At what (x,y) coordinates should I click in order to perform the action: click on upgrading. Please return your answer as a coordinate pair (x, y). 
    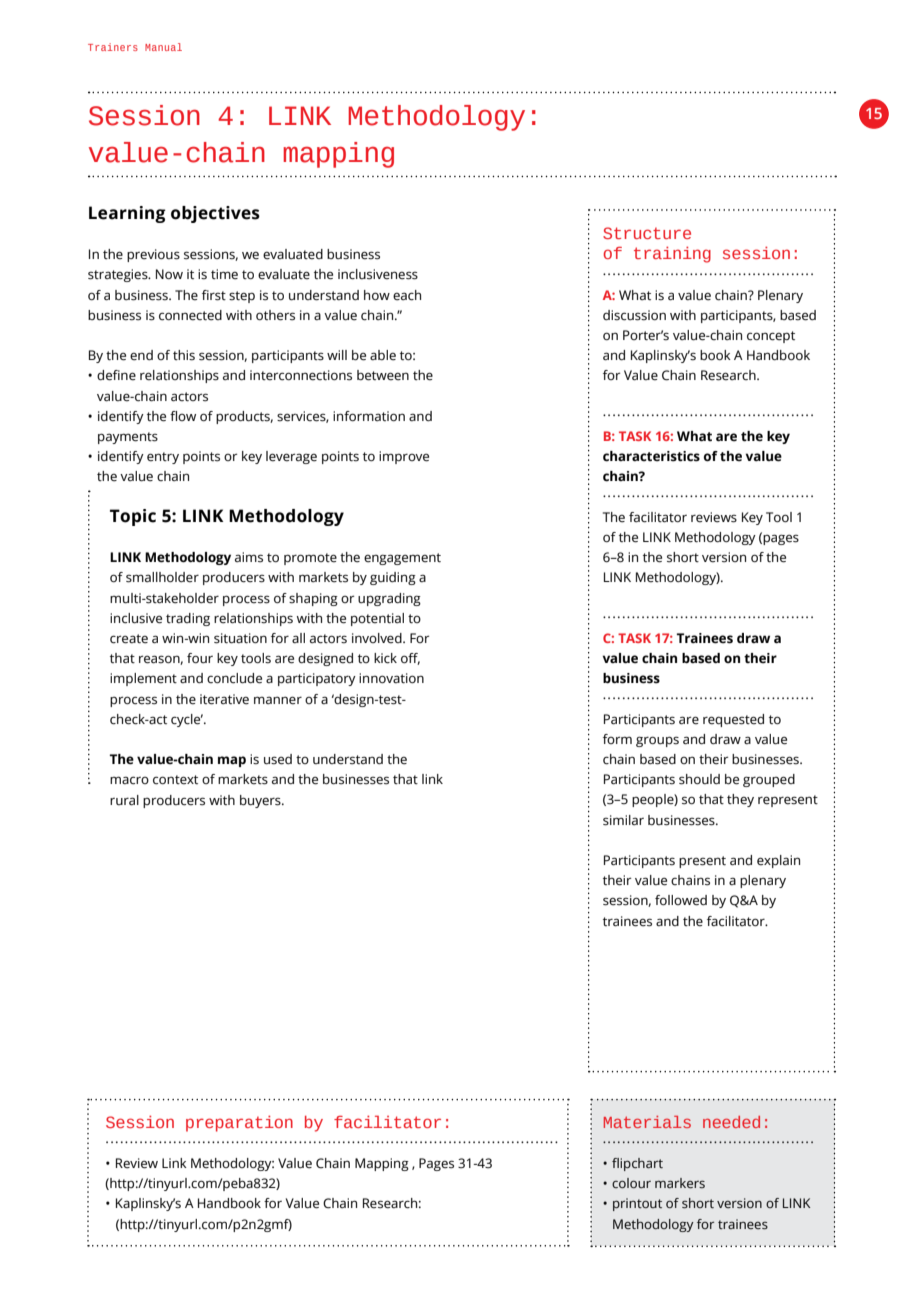
    Looking at the image, I should click on (389, 599).
